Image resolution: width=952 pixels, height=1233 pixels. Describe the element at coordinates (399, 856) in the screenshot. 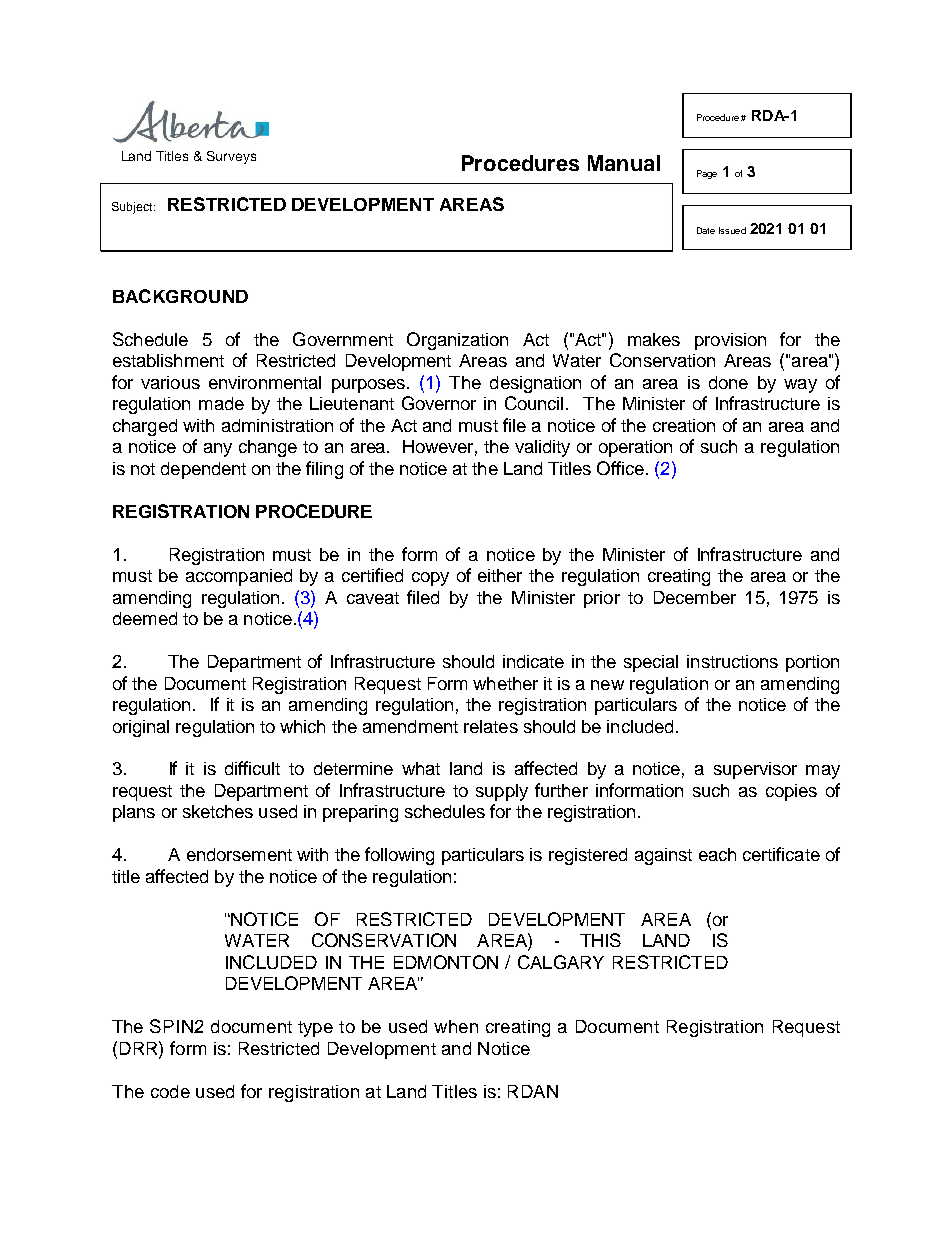

I see `following` at that location.
